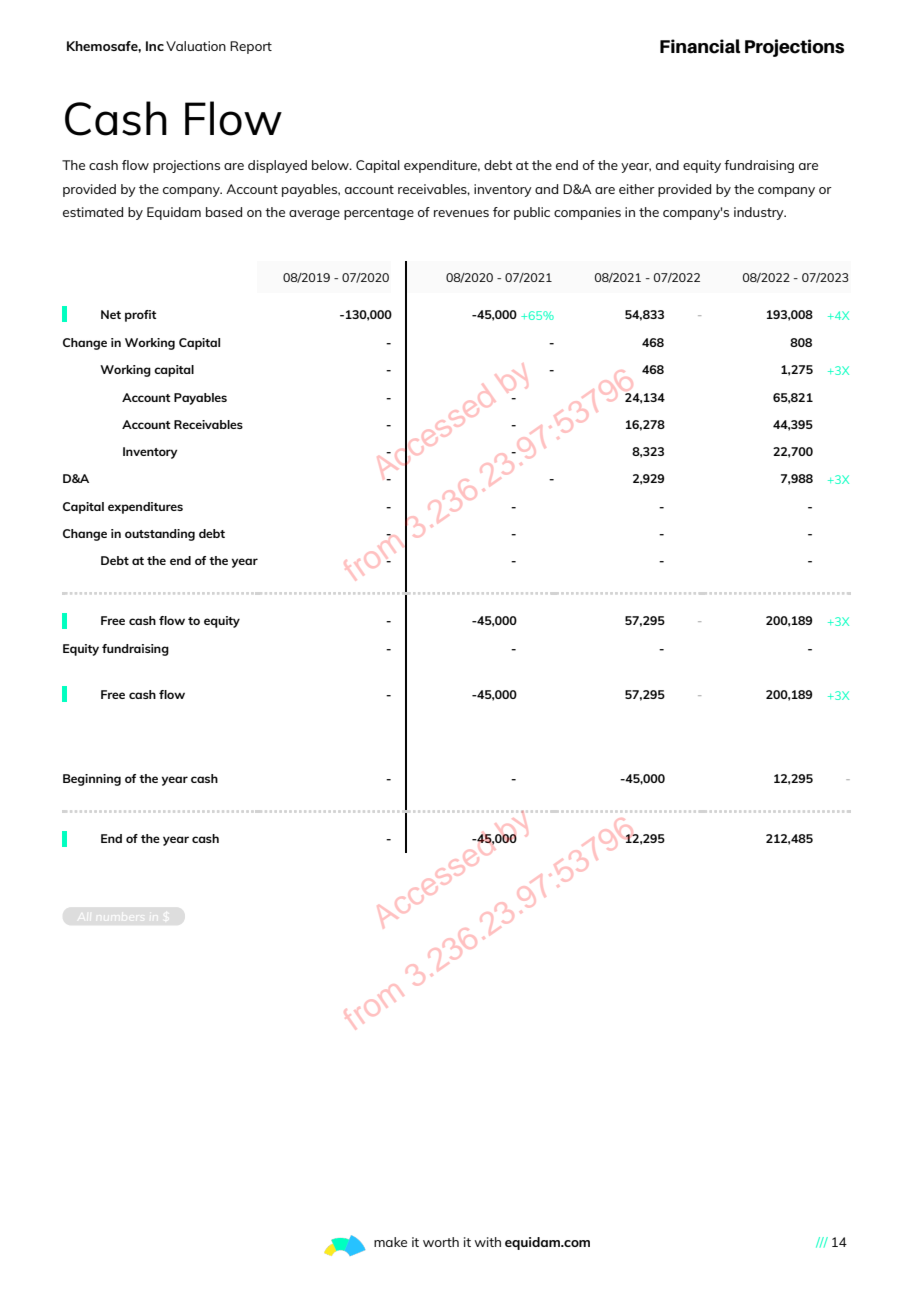  What do you see at coordinates (92, 780) in the image?
I see `Beginning` at bounding box center [92, 780].
